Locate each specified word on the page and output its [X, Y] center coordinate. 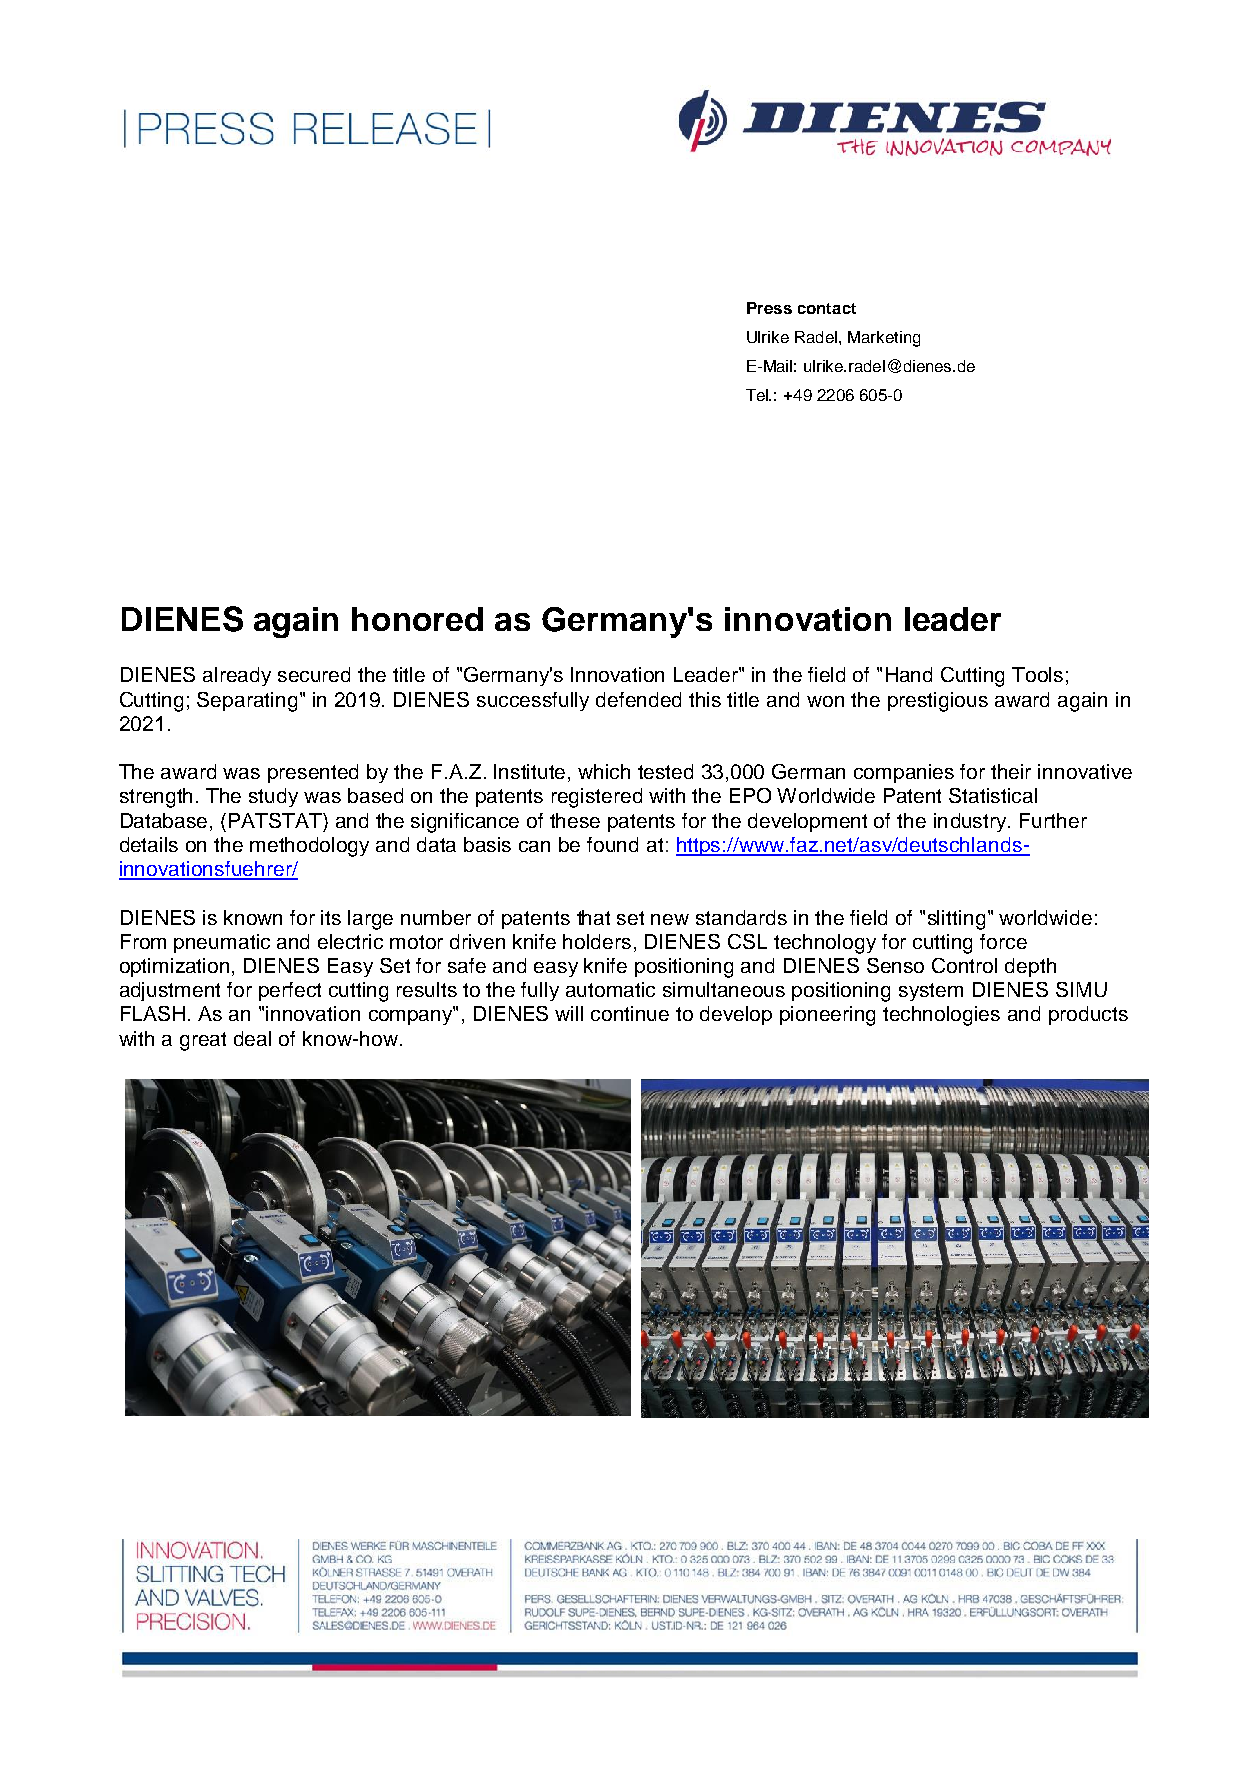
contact [827, 308]
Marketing [884, 339]
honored [417, 619]
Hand [909, 674]
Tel [758, 395]
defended [638, 699]
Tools [1037, 674]
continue [630, 1013]
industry [972, 822]
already [237, 676]
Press [769, 308]
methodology [309, 847]
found [612, 844]
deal [252, 1038]
